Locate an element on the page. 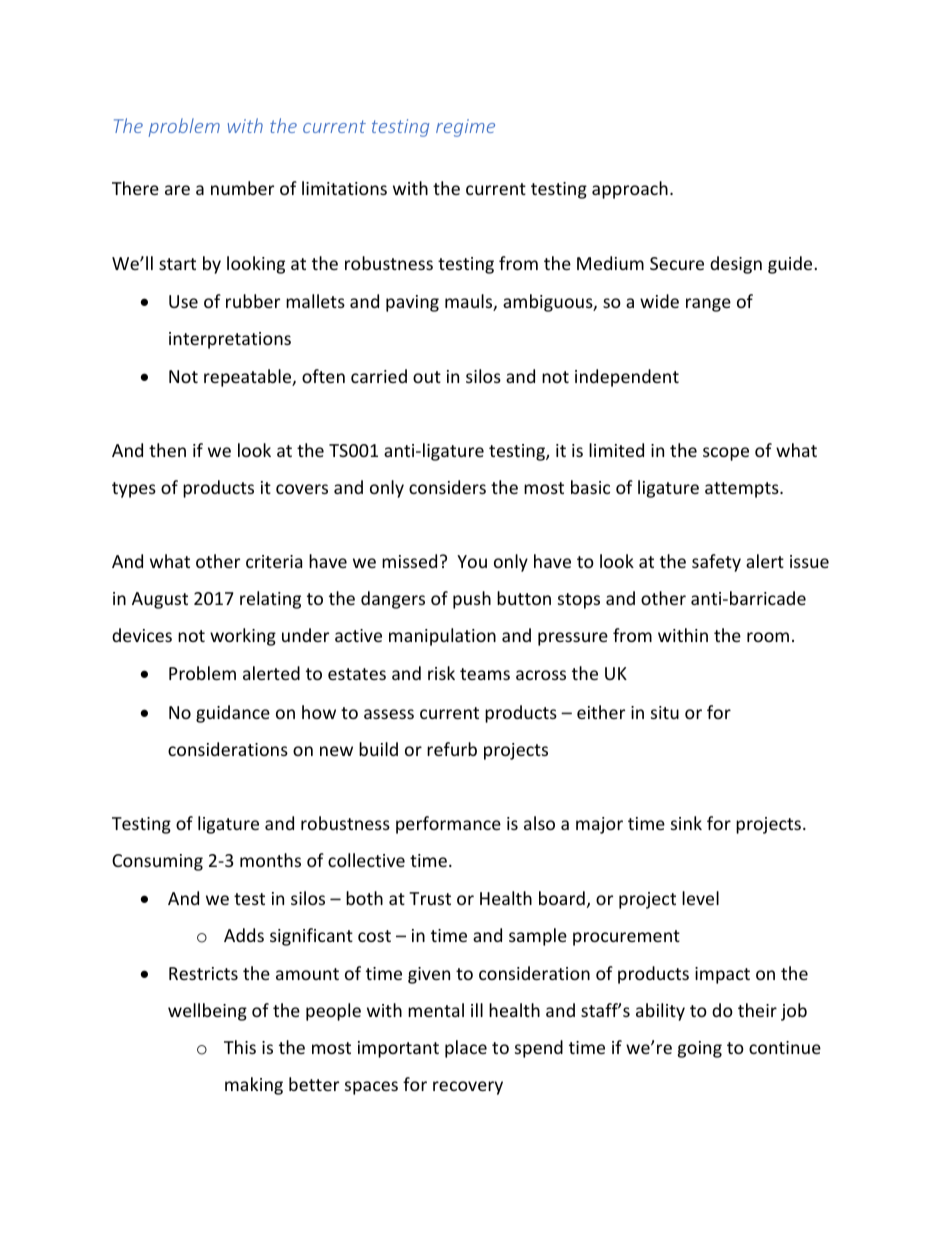 The image size is (952, 1233). working is located at coordinates (243, 637).
